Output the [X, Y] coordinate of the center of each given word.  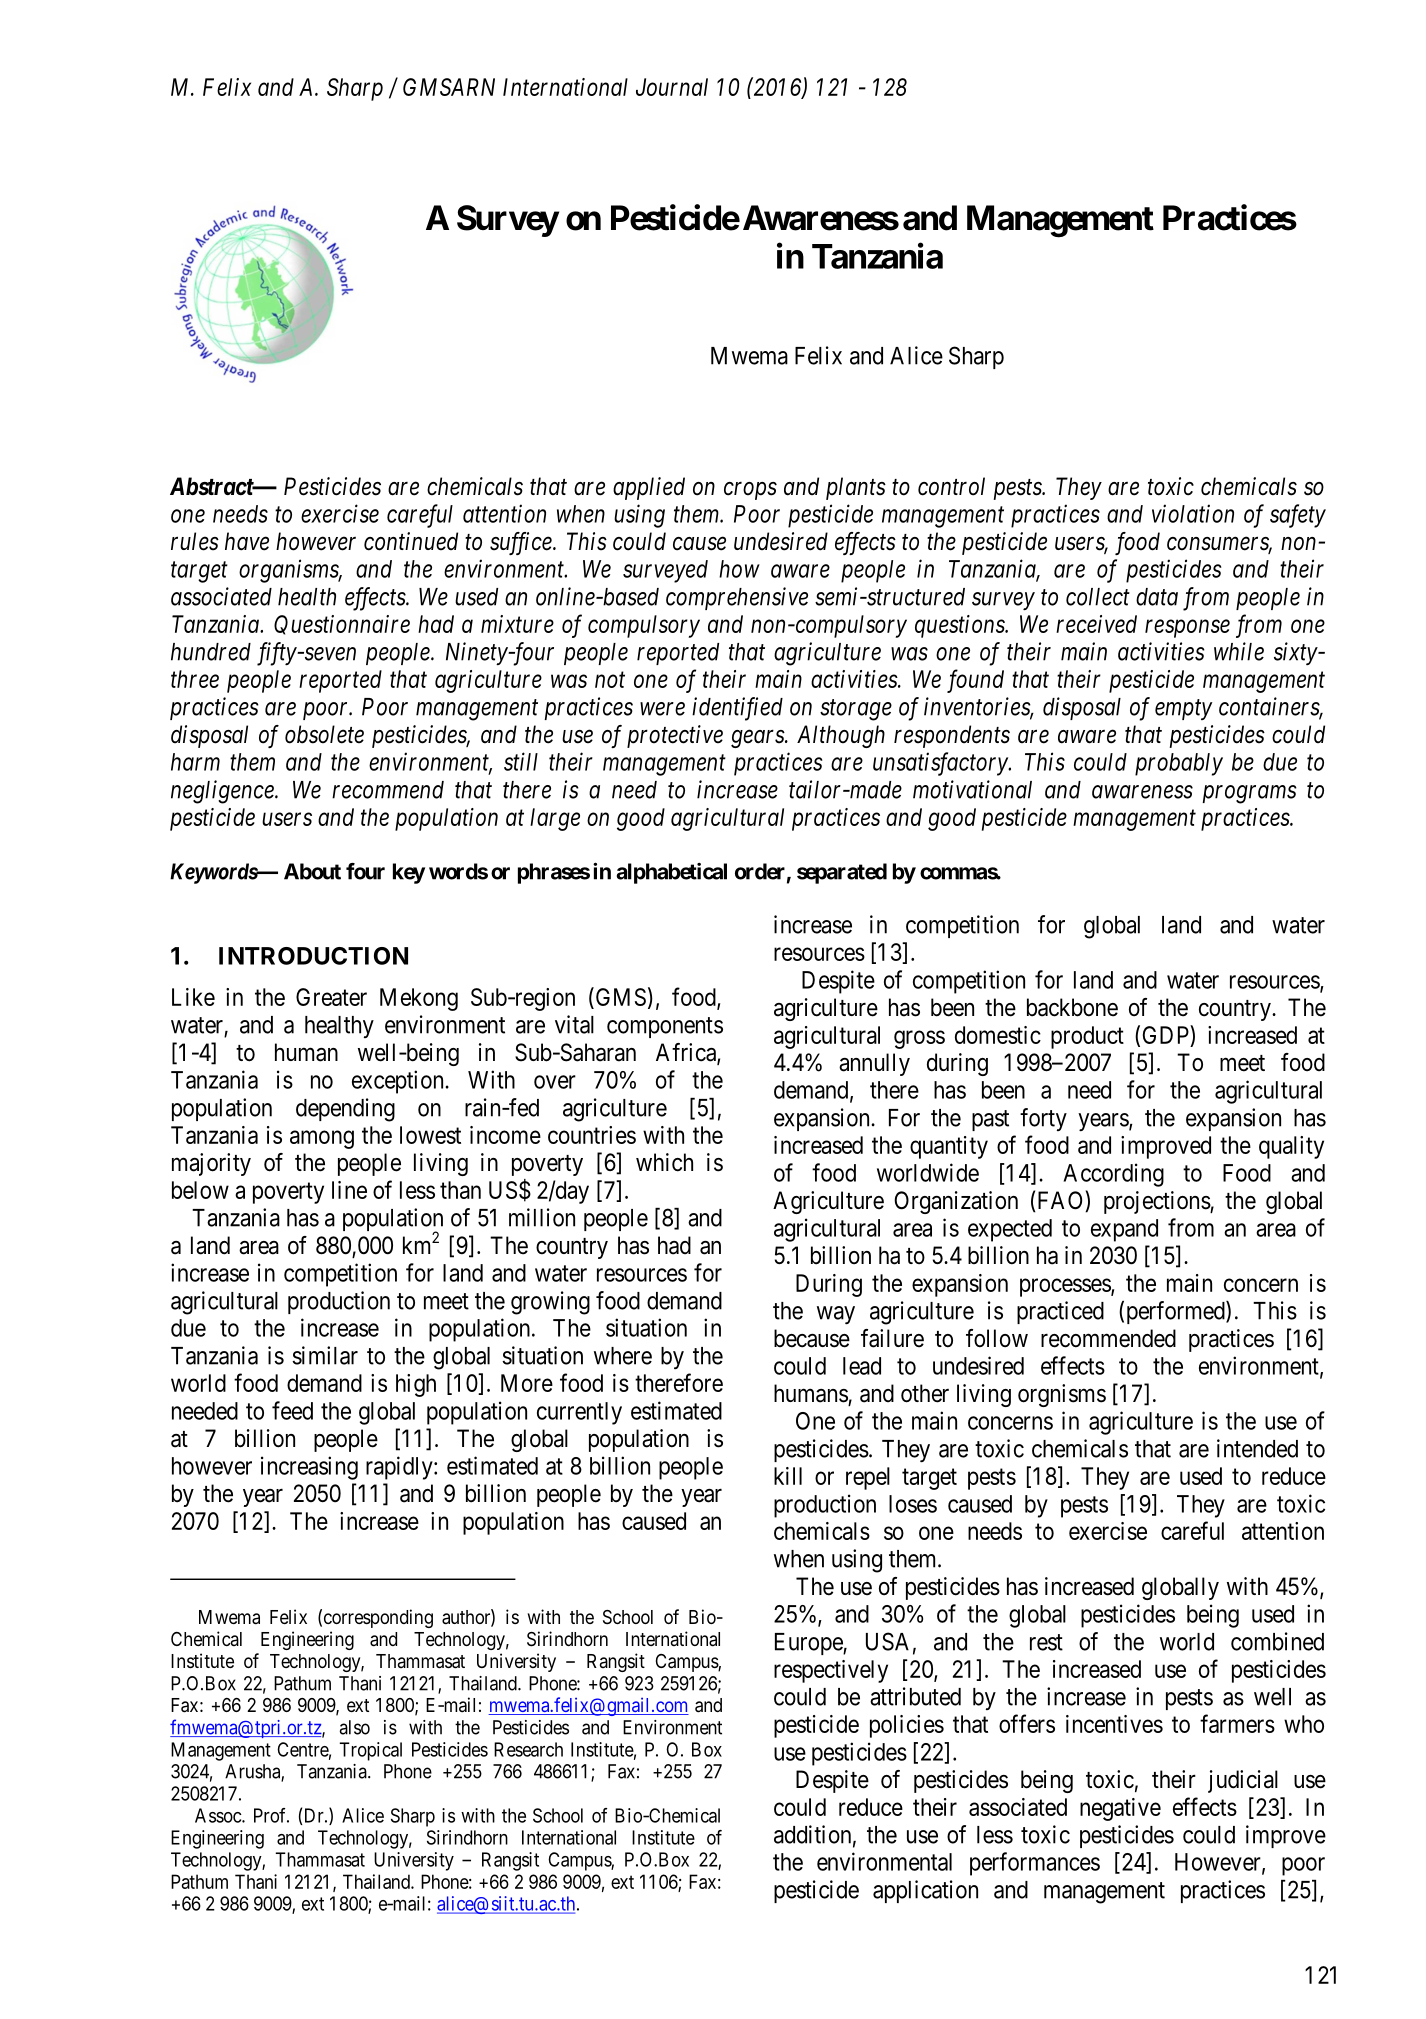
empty [1183, 710]
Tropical [371, 1751]
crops [750, 491]
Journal [672, 87]
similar [325, 1355]
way [836, 1315]
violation [1193, 513]
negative [1120, 1809]
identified [737, 709]
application [925, 1891]
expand [1124, 1230]
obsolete [324, 734]
